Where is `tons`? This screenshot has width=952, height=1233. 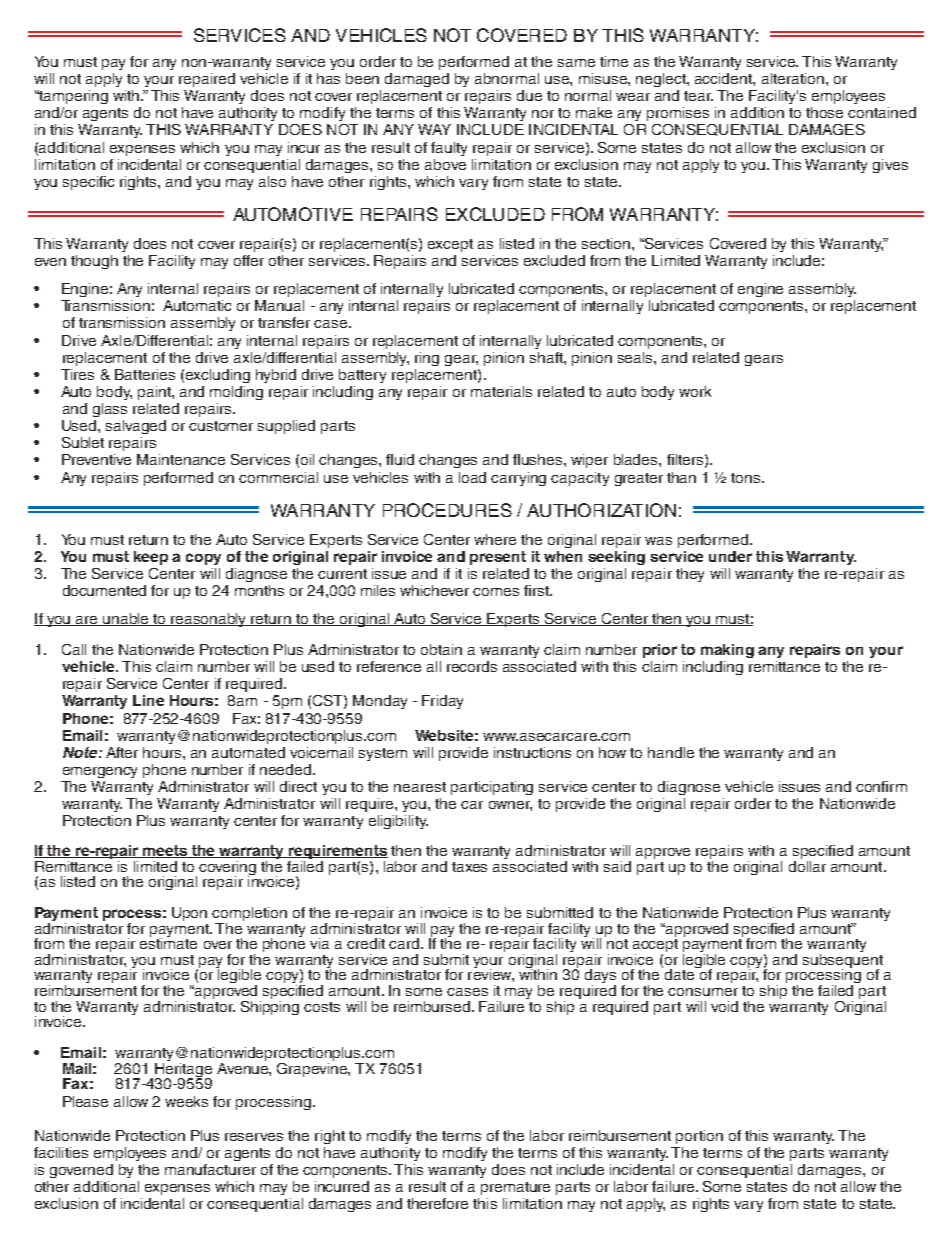
tons is located at coordinates (747, 478).
